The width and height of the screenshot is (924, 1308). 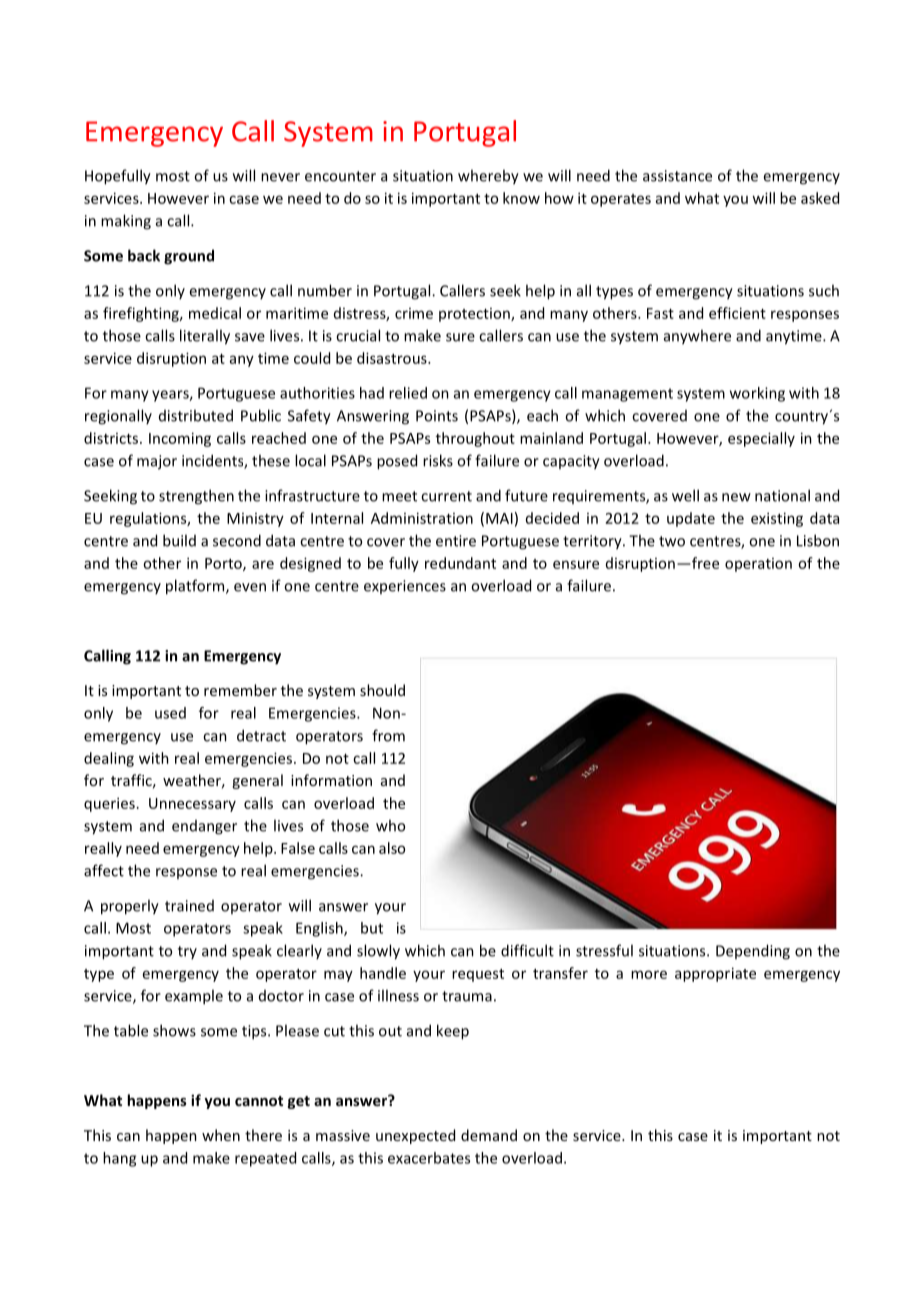 I want to click on when, so click(x=221, y=1135).
